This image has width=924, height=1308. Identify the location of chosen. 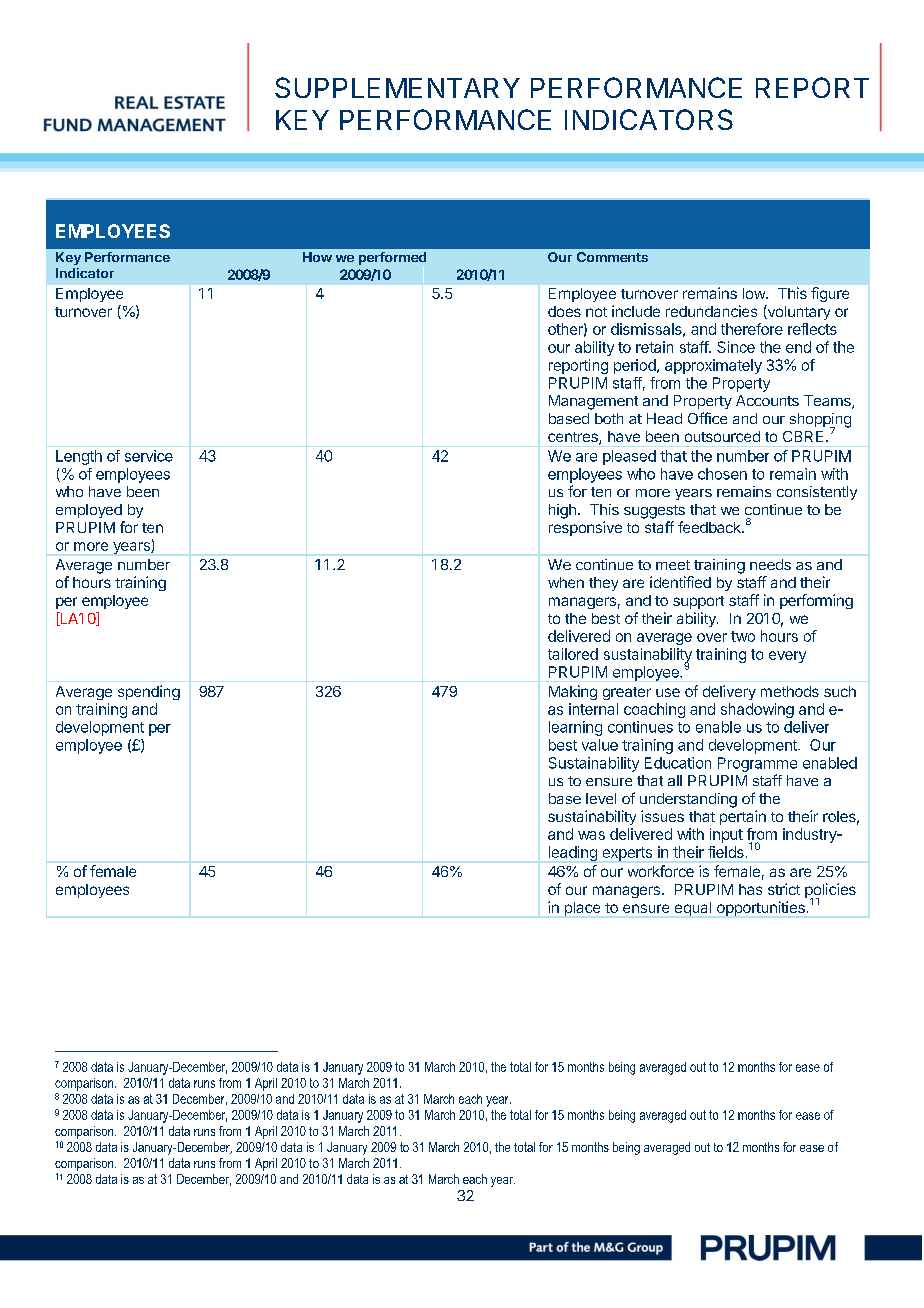
(722, 474).
